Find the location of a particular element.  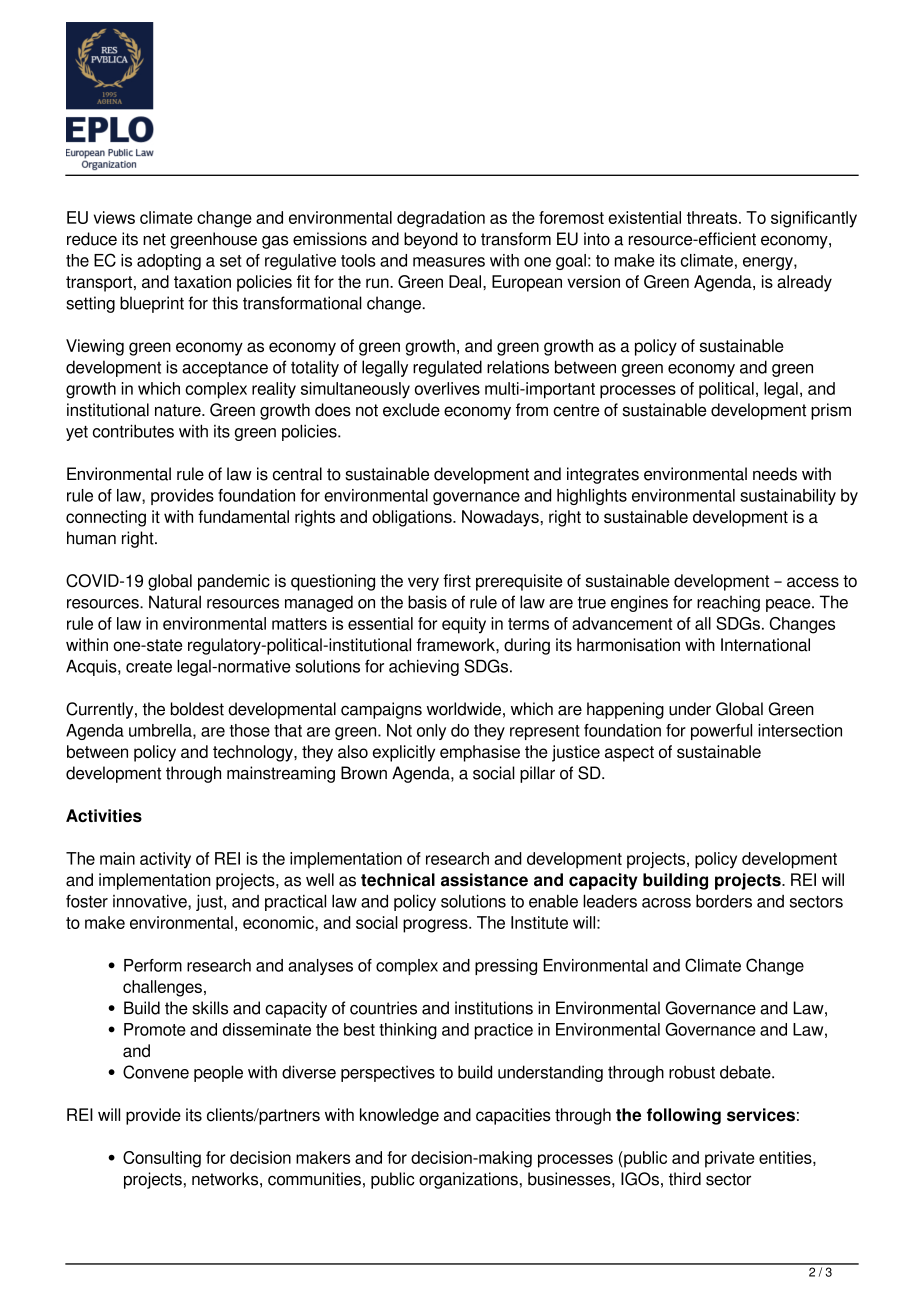

powerful is located at coordinates (721, 732).
